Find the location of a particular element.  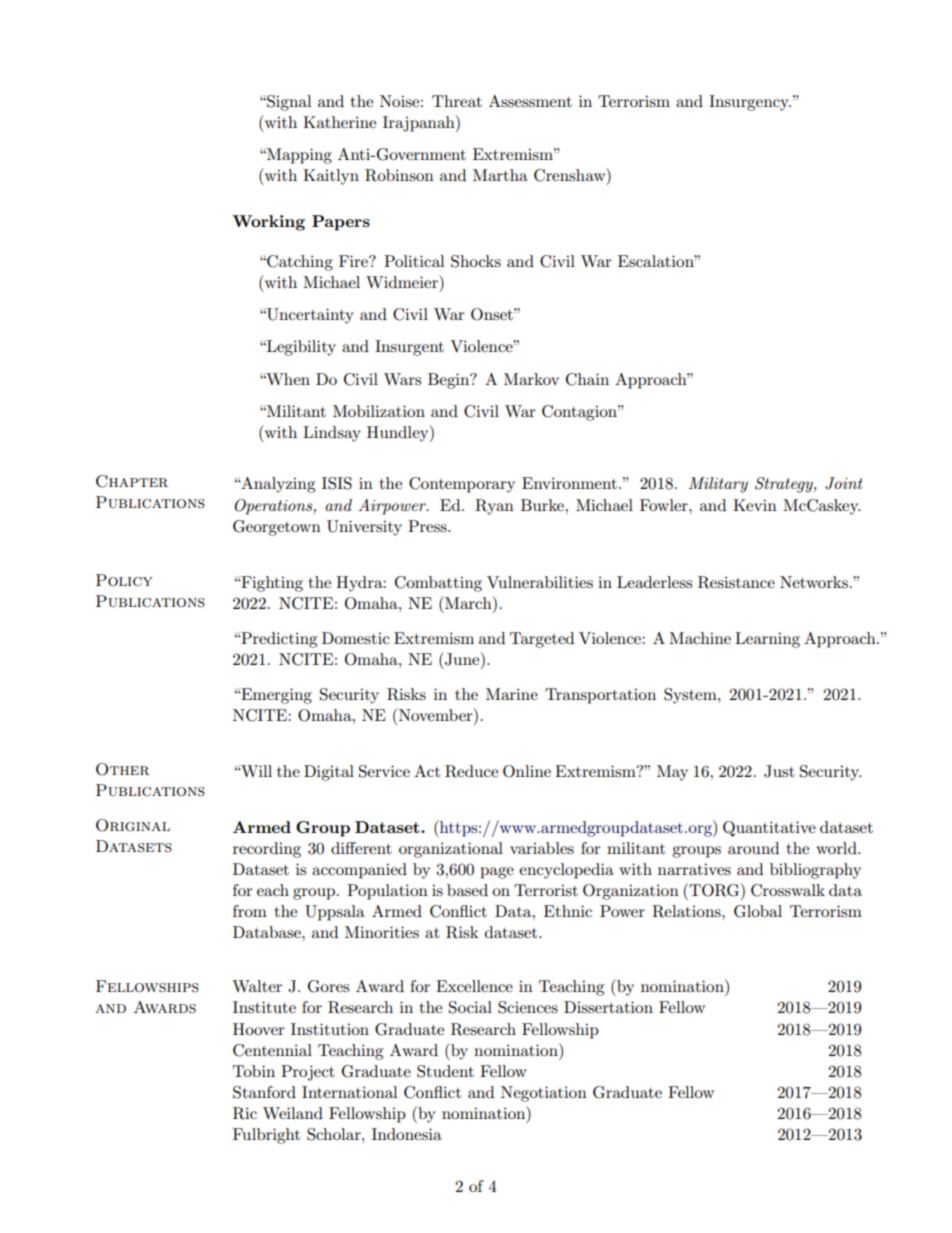

Kevin is located at coordinates (755, 505).
